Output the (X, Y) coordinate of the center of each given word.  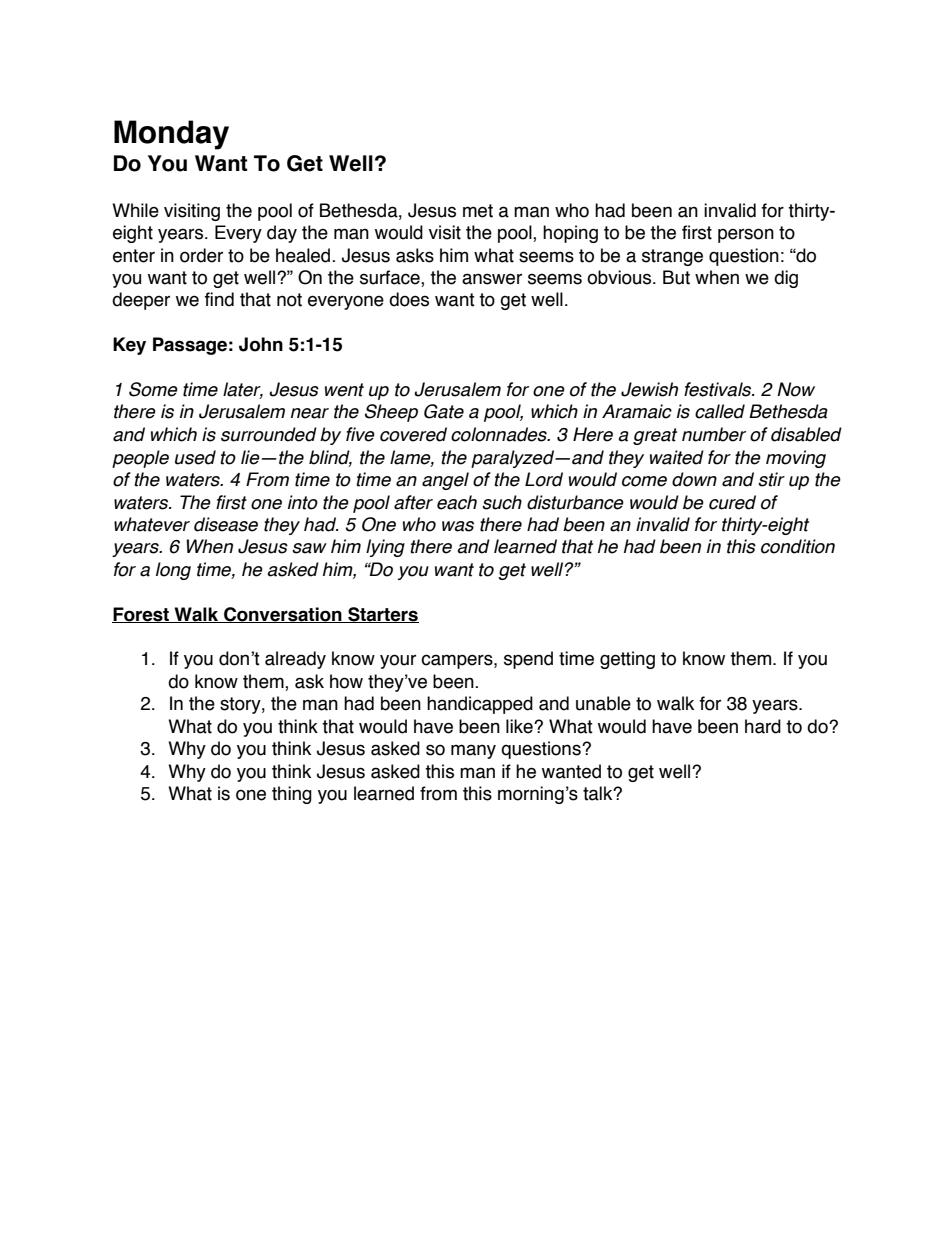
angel (445, 481)
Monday (171, 135)
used (195, 457)
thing (292, 795)
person (746, 235)
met (478, 211)
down (694, 479)
